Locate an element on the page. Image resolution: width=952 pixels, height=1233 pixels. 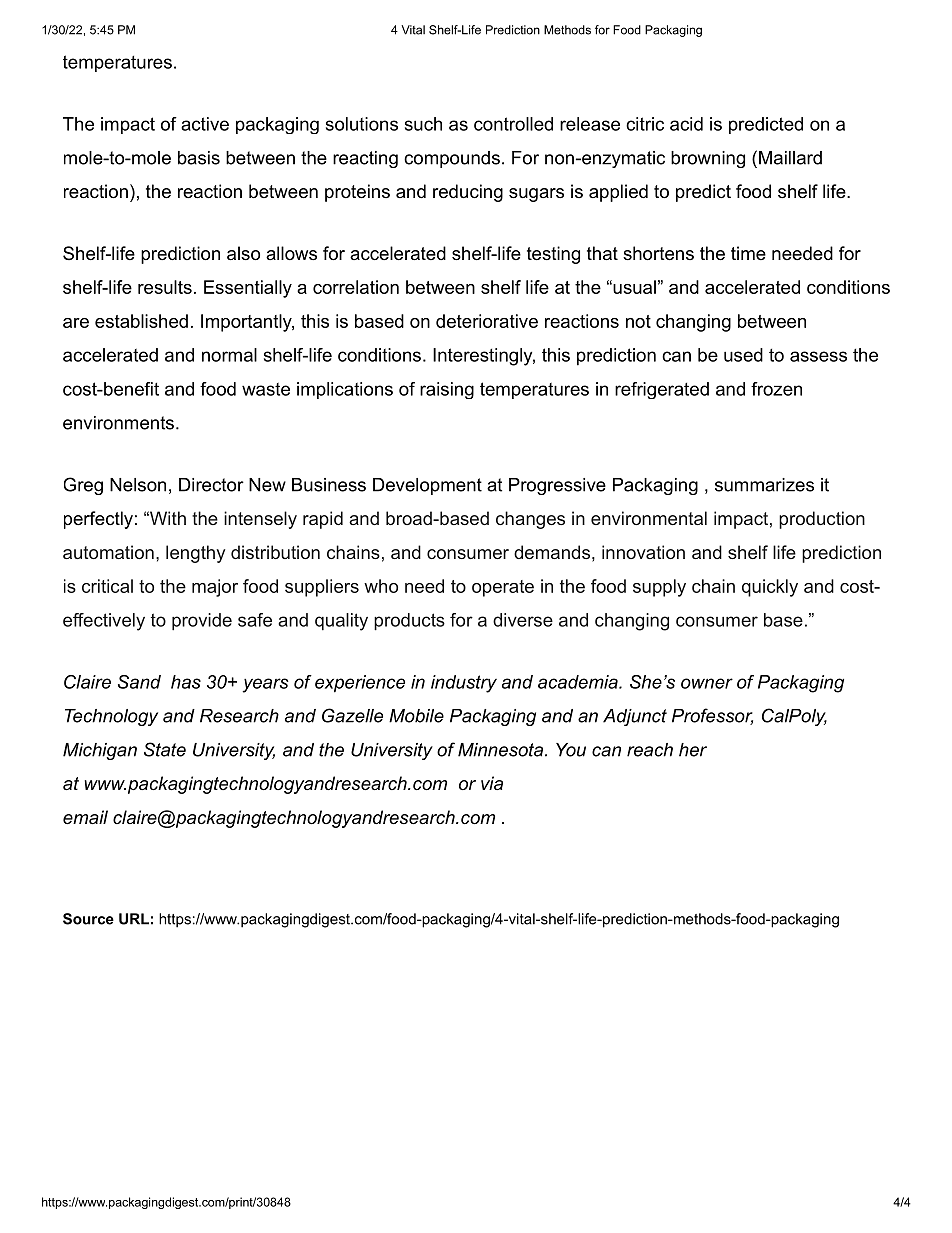
compounds is located at coordinates (452, 159).
